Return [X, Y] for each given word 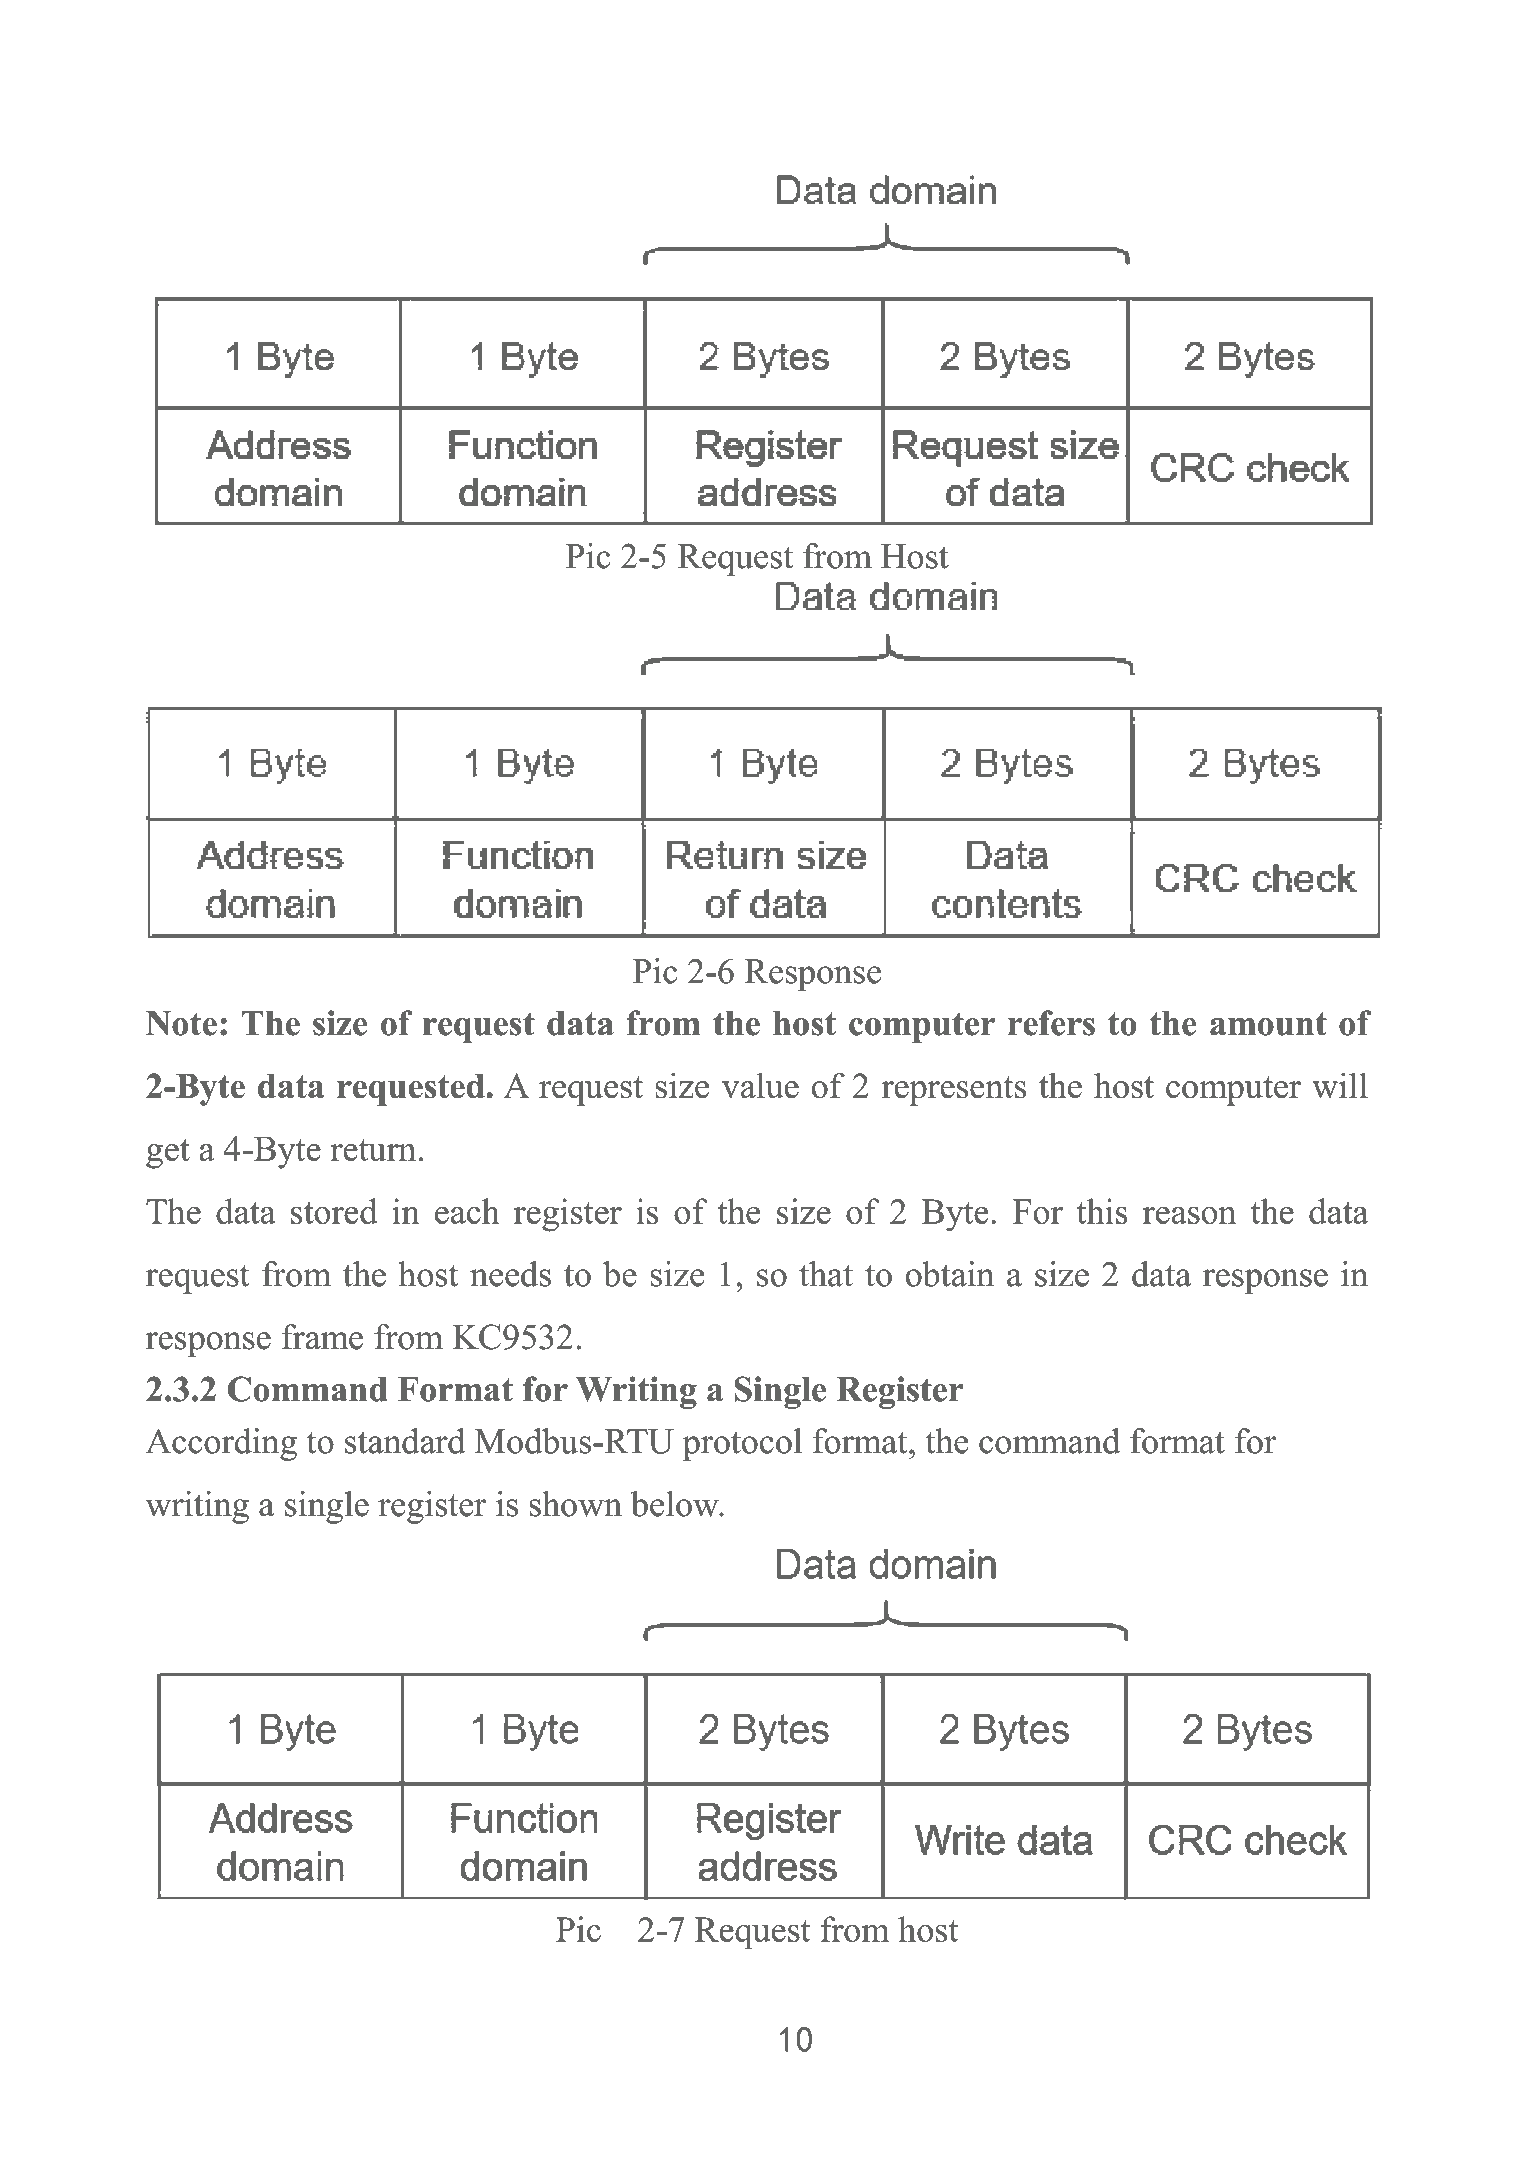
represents [954, 1091]
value [760, 1085]
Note [181, 1023]
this [1102, 1211]
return [373, 1150]
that [826, 1274]
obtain [950, 1274]
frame [322, 1337]
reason [1189, 1215]
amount [1268, 1024]
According [221, 1444]
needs [510, 1274]
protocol [742, 1444]
